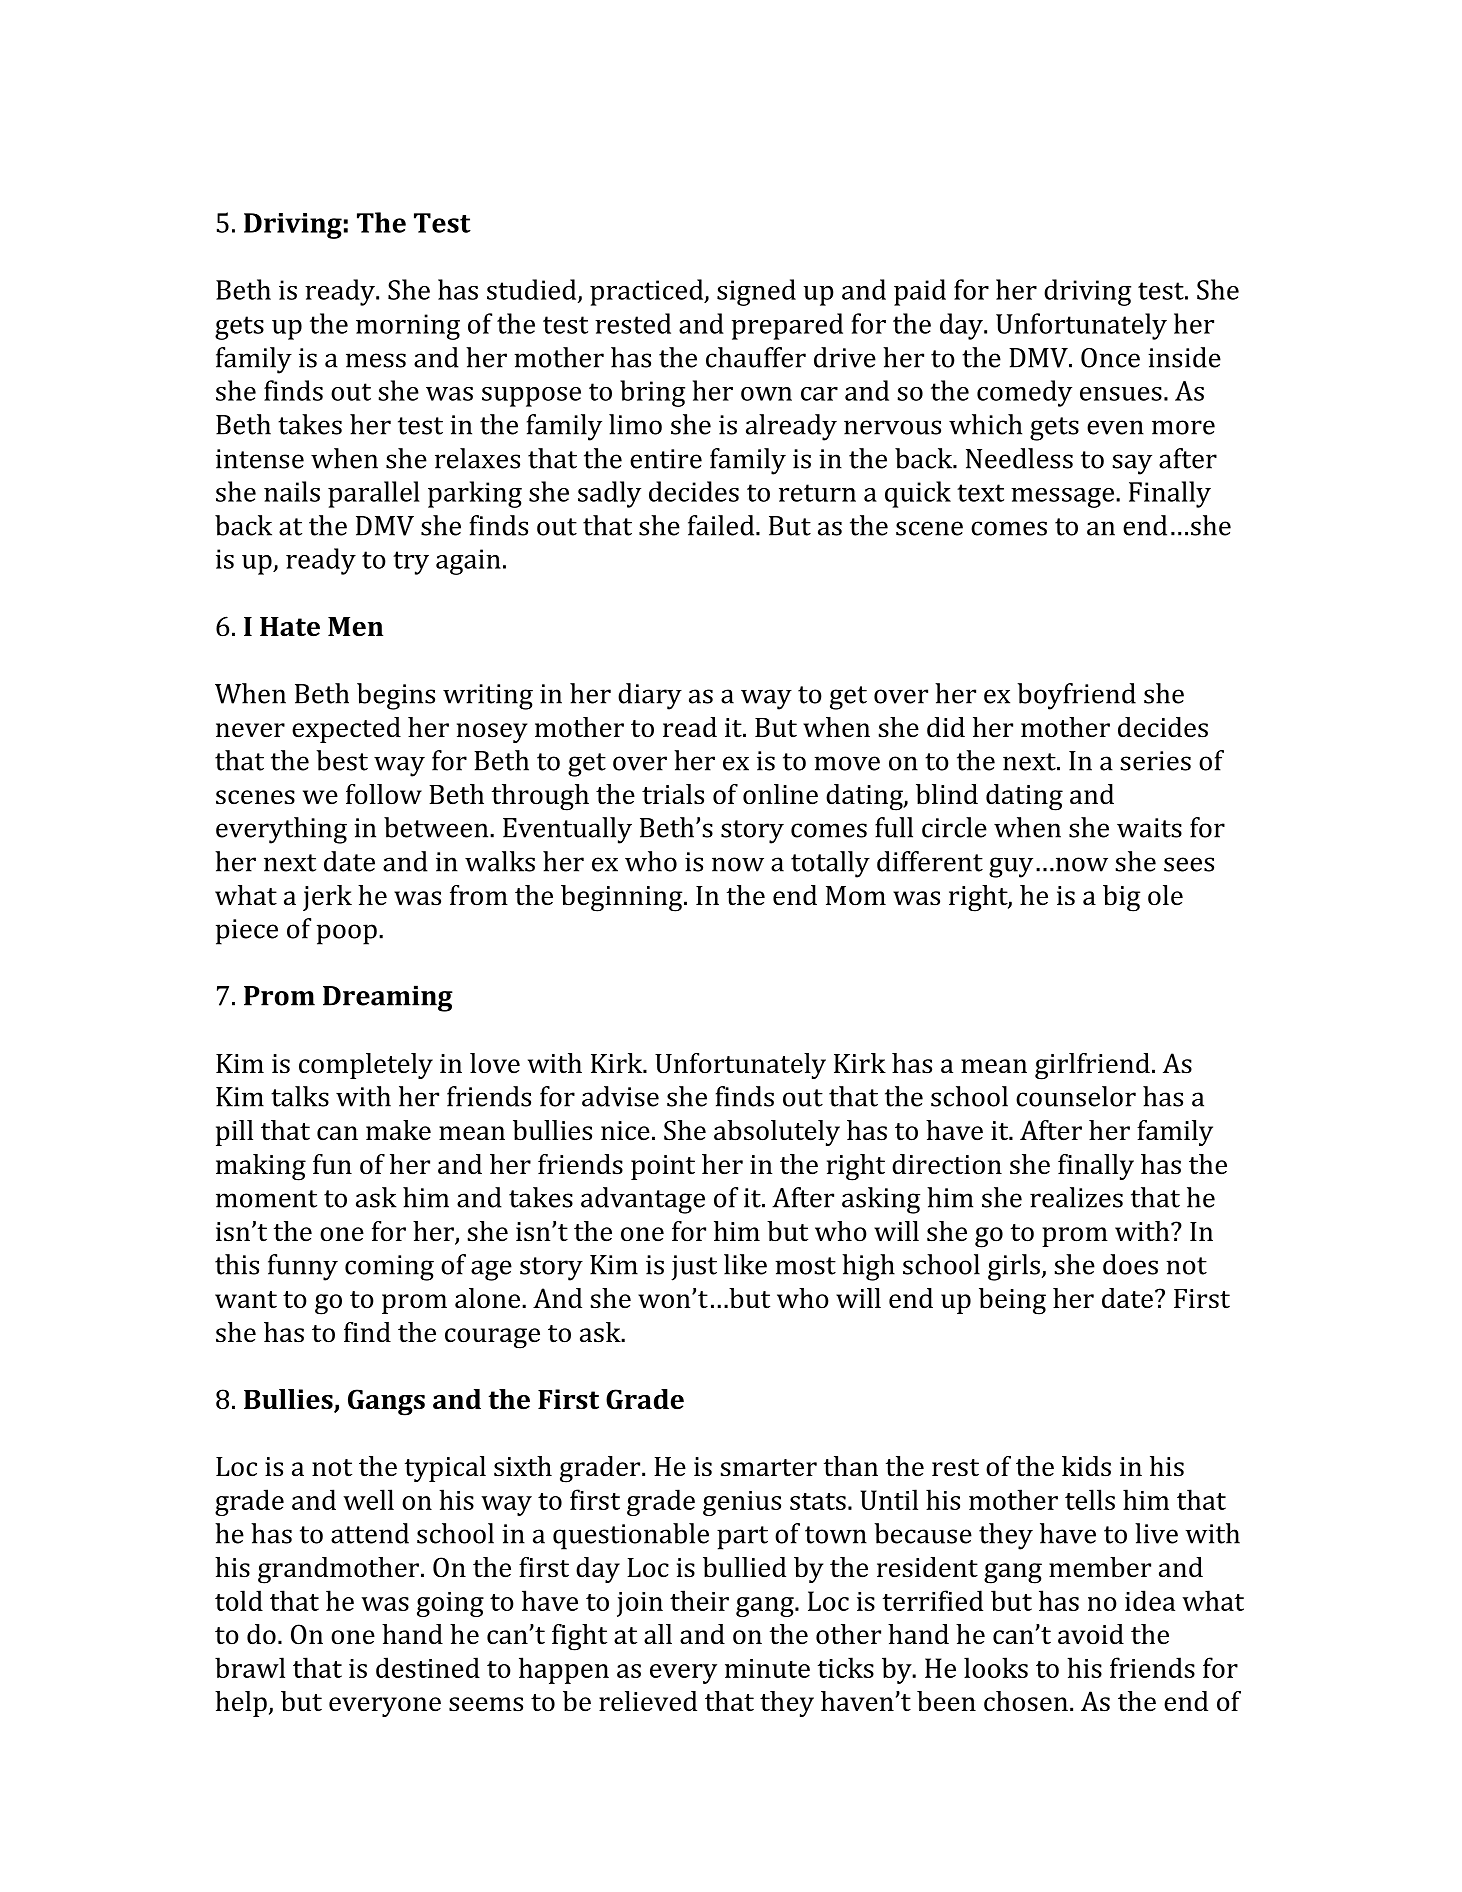 Image resolution: width=1462 pixels, height=1892 pixels. What do you see at coordinates (1110, 358) in the screenshot?
I see `Once` at bounding box center [1110, 358].
